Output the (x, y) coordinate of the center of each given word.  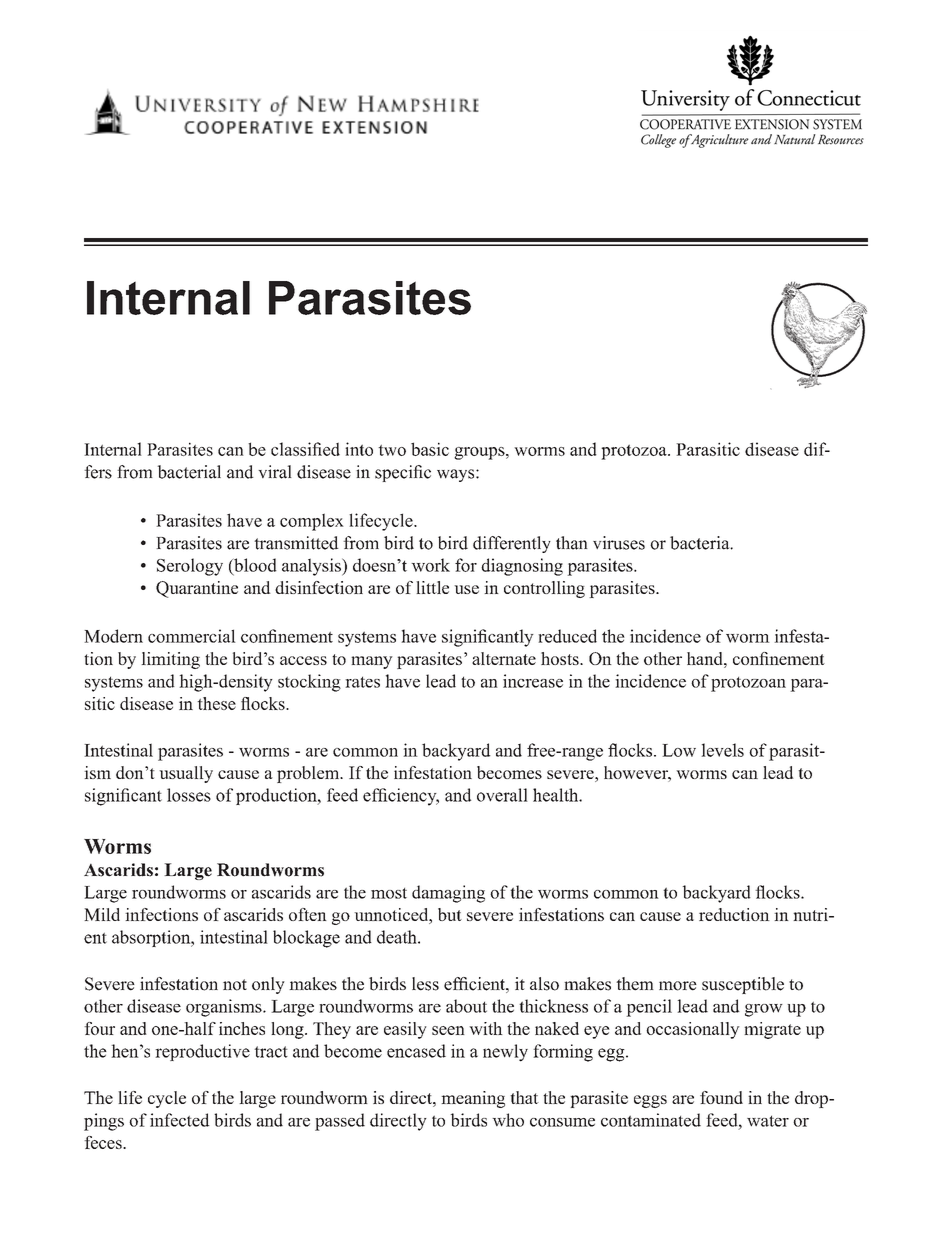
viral (275, 472)
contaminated (651, 1120)
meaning (473, 1099)
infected (180, 1120)
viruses (619, 543)
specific (403, 473)
